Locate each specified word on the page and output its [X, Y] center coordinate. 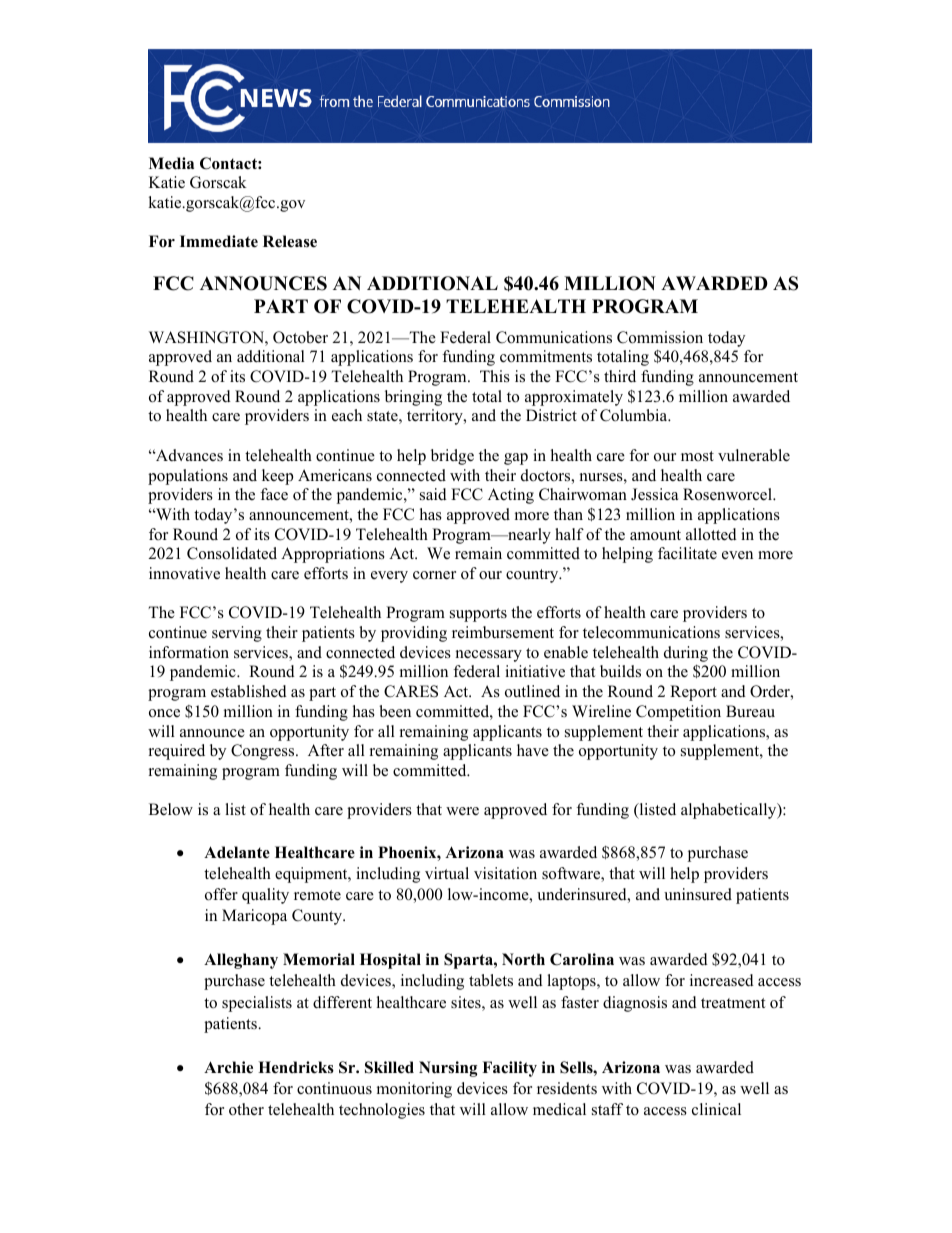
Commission [660, 337]
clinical [716, 1109]
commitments [546, 356]
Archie [228, 1067]
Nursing [448, 1069]
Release [290, 241]
